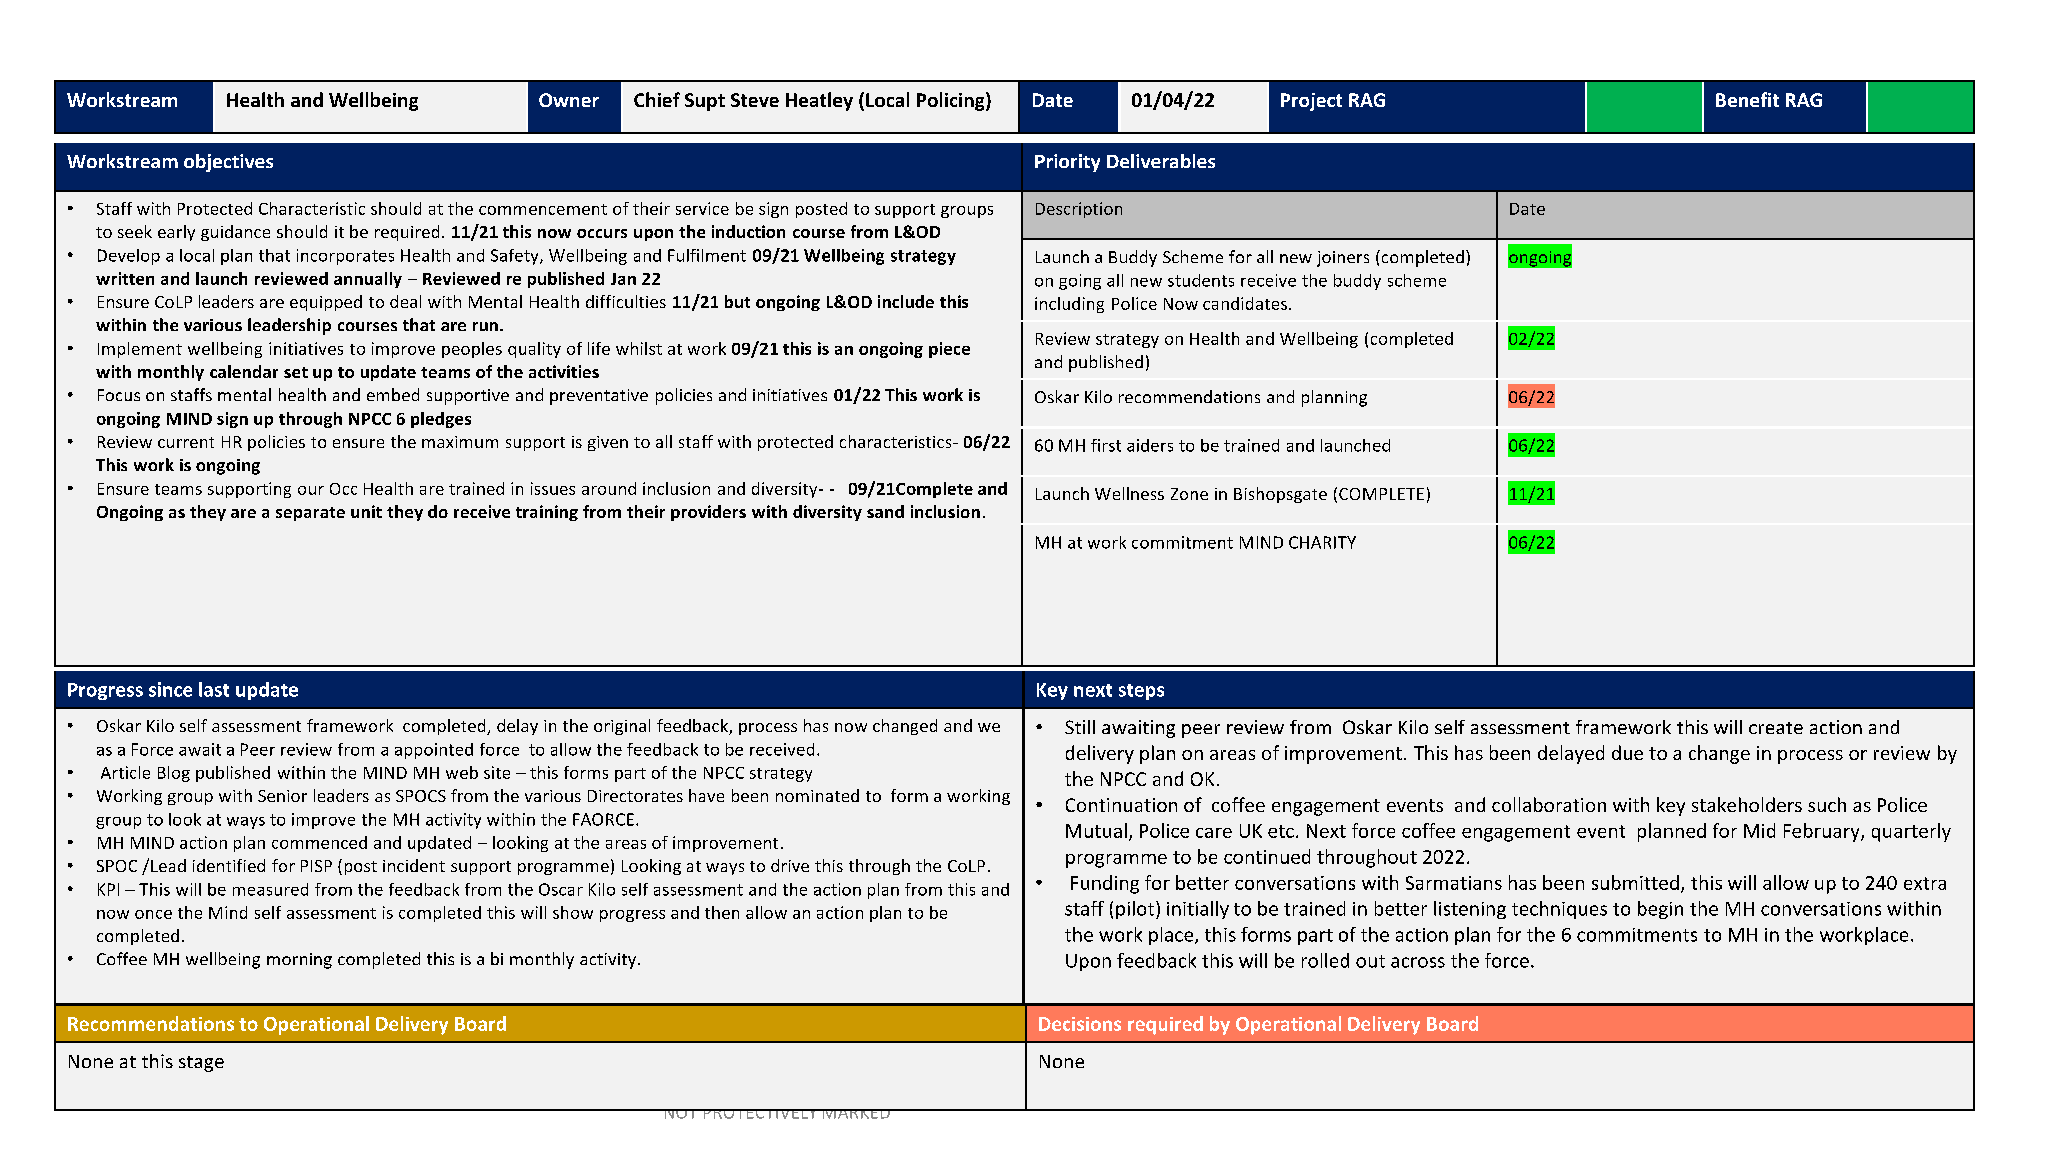  I want to click on Mid, so click(1759, 830).
